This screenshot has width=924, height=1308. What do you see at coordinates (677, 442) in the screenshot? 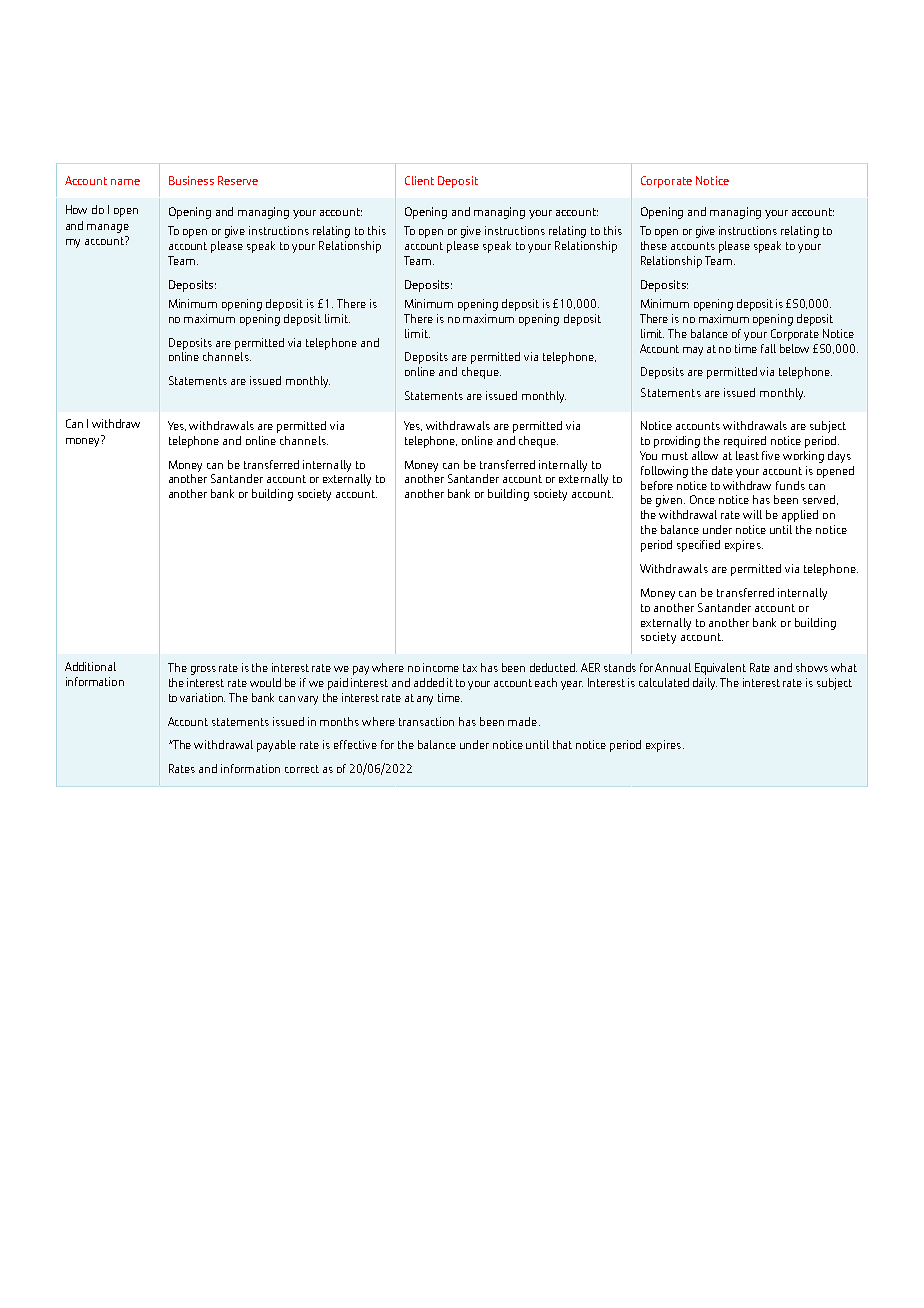
I see `providing` at bounding box center [677, 442].
